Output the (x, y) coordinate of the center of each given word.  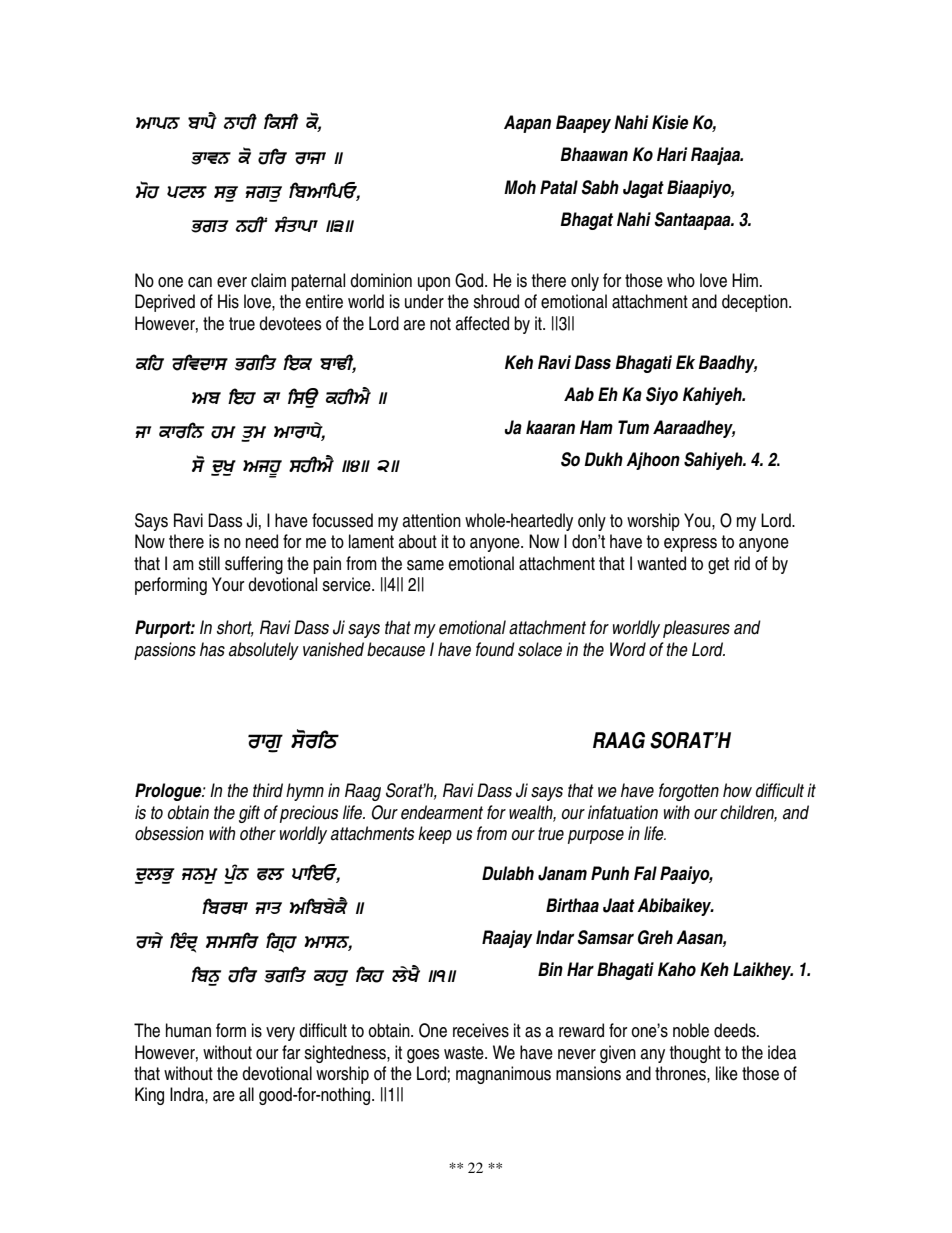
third (268, 790)
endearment (442, 812)
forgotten (689, 792)
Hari (672, 154)
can (200, 282)
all (246, 1094)
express (690, 545)
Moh (520, 187)
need (262, 541)
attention (431, 520)
